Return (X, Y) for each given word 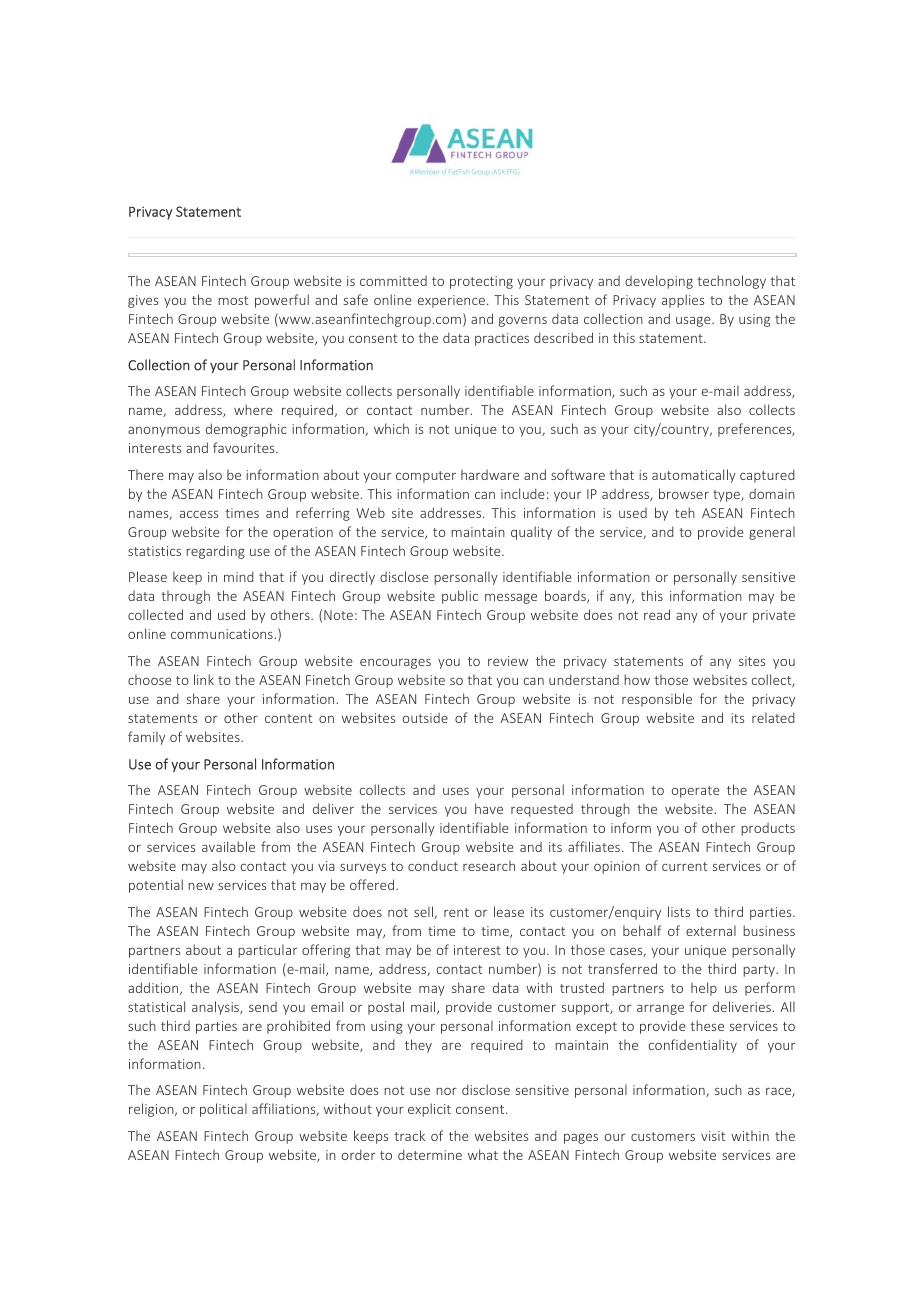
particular (267, 951)
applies (683, 301)
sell (424, 912)
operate (696, 792)
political (223, 1110)
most (233, 300)
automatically (694, 476)
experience (451, 301)
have (489, 808)
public (460, 597)
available (228, 846)
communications (222, 634)
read (657, 614)
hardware (490, 474)
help (704, 989)
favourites (245, 447)
